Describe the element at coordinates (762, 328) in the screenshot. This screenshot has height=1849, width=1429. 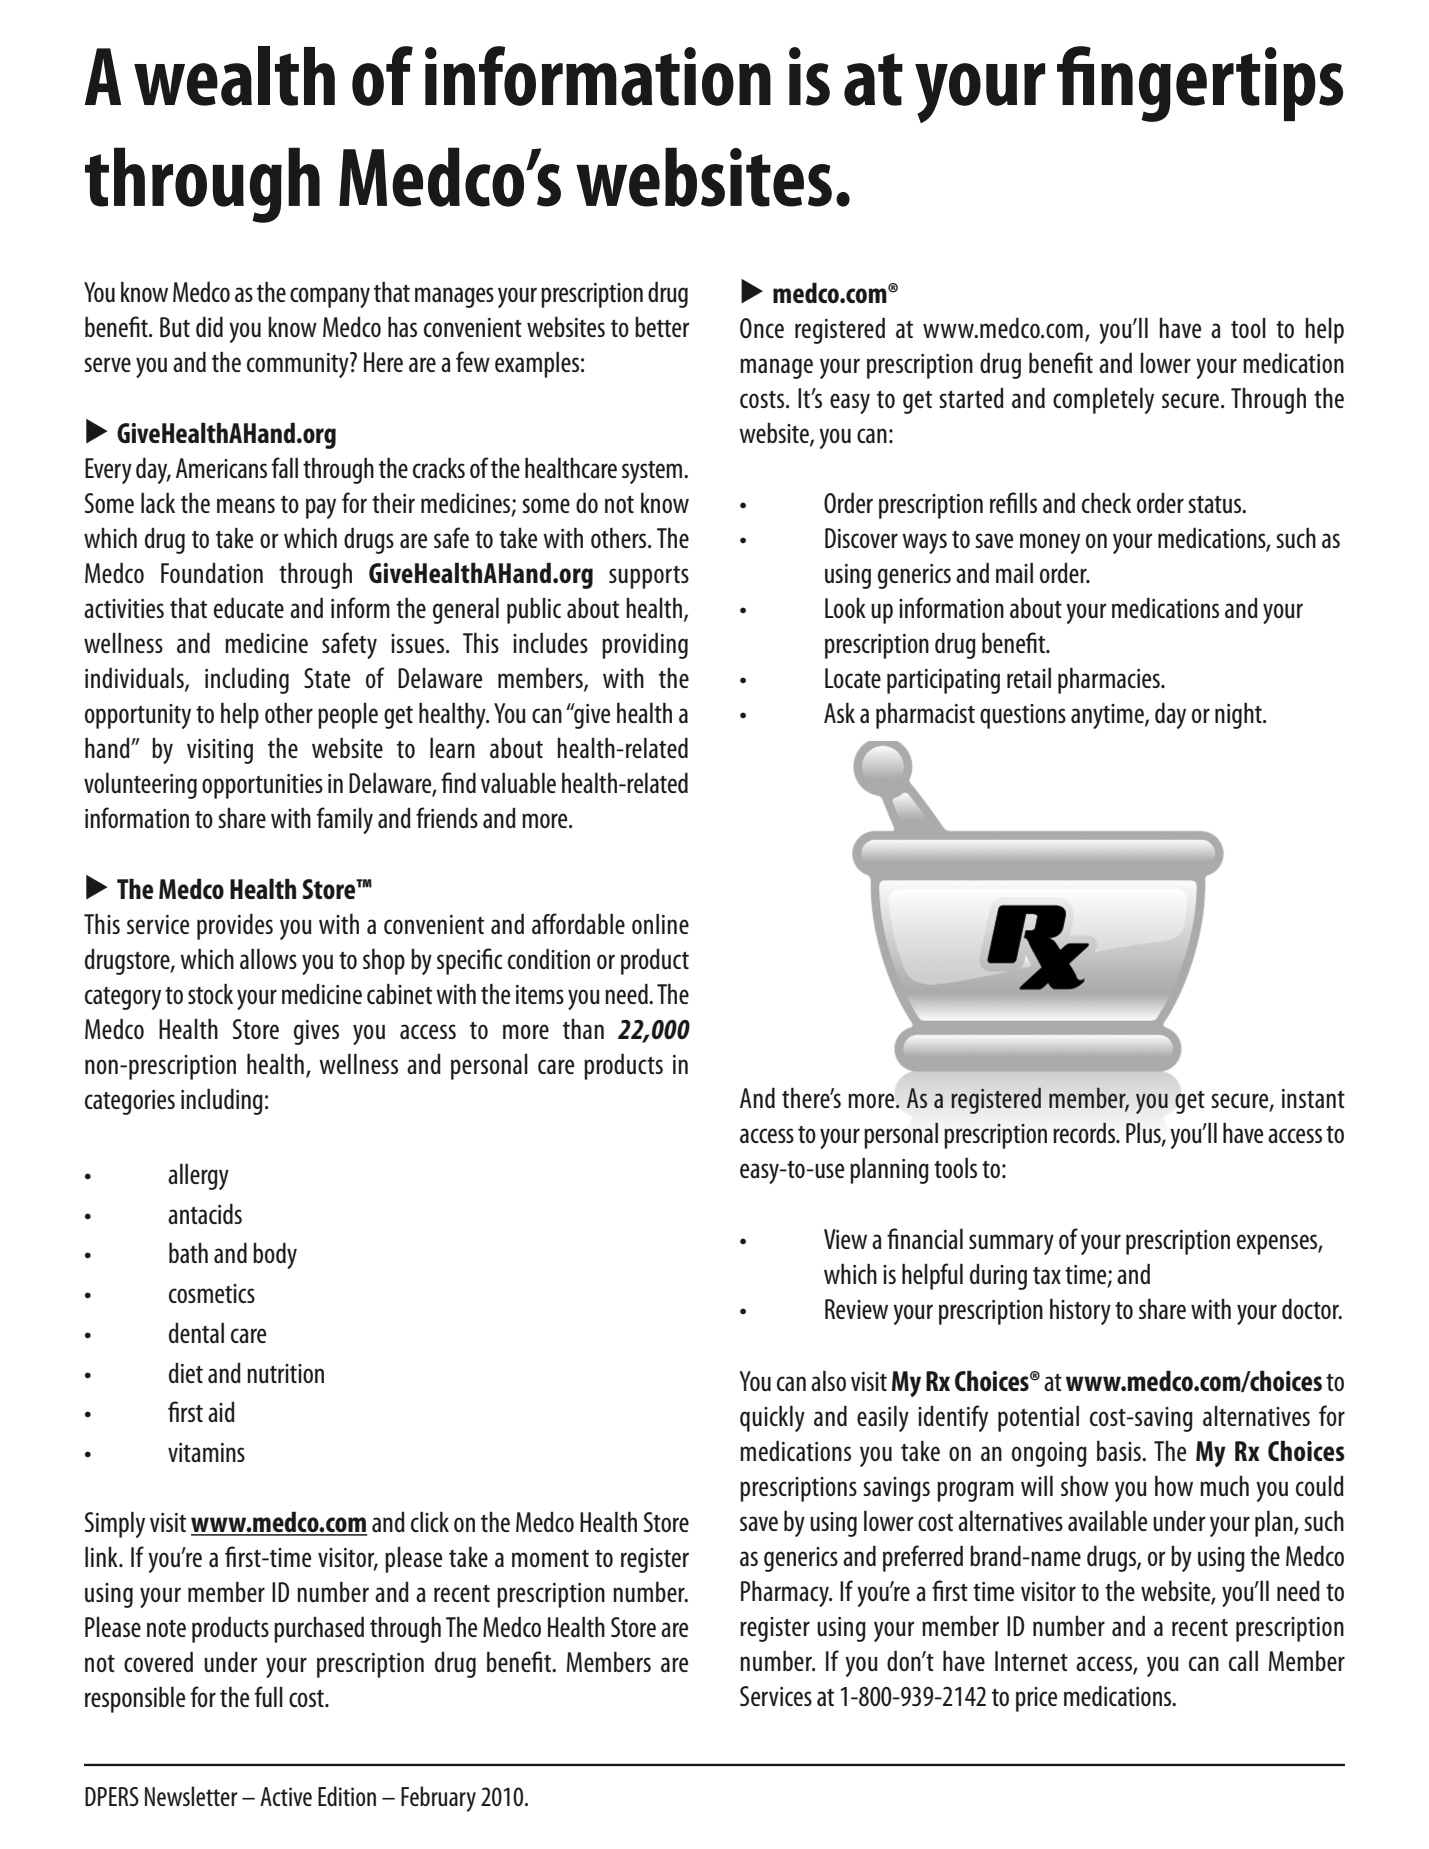
I see `Once` at that location.
